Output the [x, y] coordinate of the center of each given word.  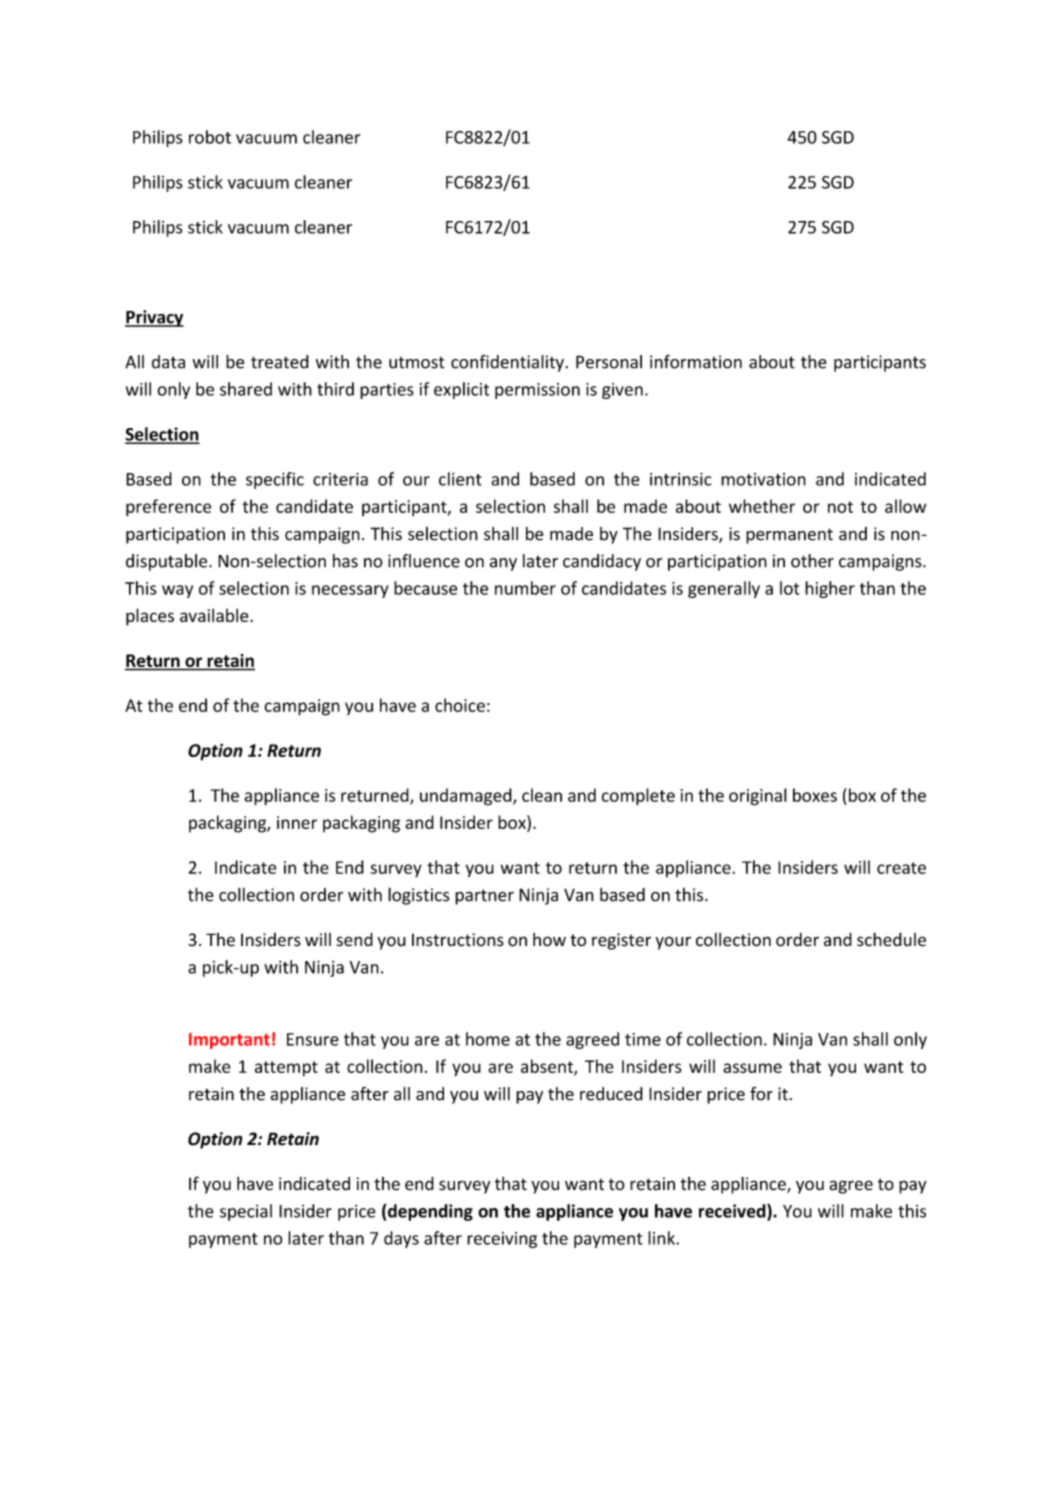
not [840, 507]
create [901, 868]
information [696, 362]
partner [484, 897]
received [733, 1212]
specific [275, 480]
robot [210, 137]
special [246, 1212]
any [503, 564]
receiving [502, 1240]
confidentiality [508, 363]
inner [297, 822]
